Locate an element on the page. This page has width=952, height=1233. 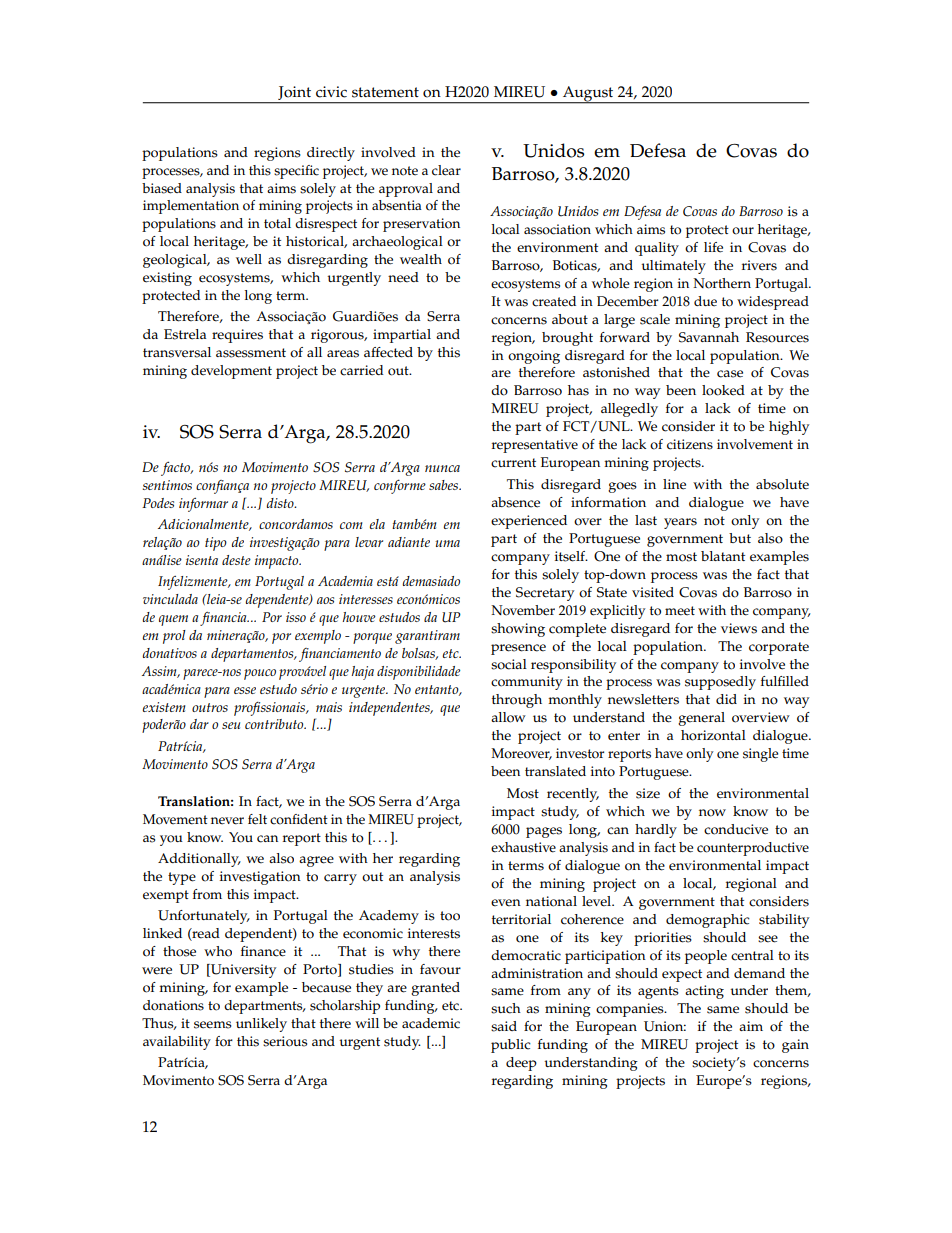
outros is located at coordinates (210, 707).
